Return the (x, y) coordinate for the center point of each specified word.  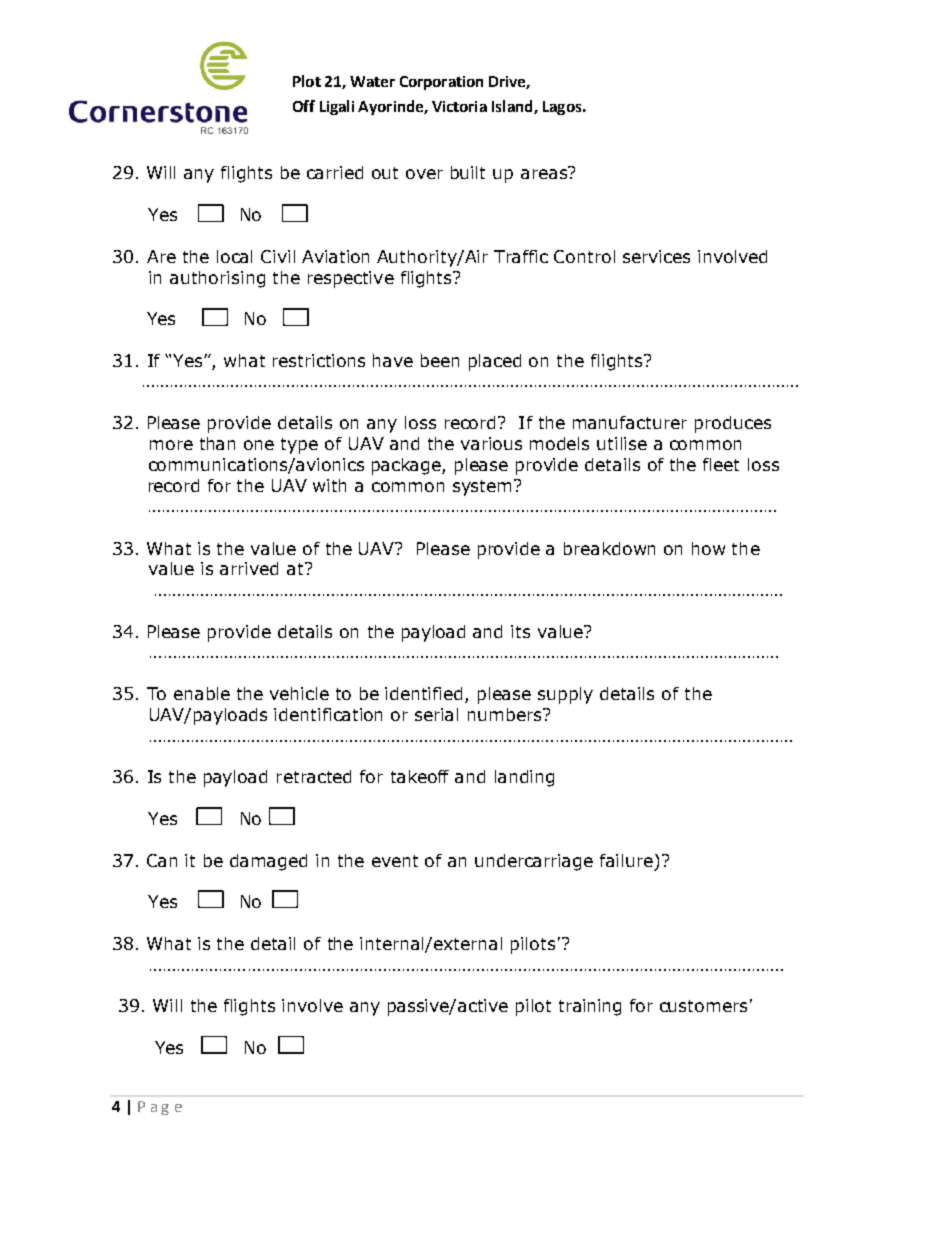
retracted (314, 776)
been (440, 360)
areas (545, 173)
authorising (217, 279)
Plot (307, 81)
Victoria (459, 106)
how (708, 548)
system (482, 488)
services (656, 256)
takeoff (420, 776)
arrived (249, 568)
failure (626, 860)
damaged (268, 862)
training (590, 1007)
